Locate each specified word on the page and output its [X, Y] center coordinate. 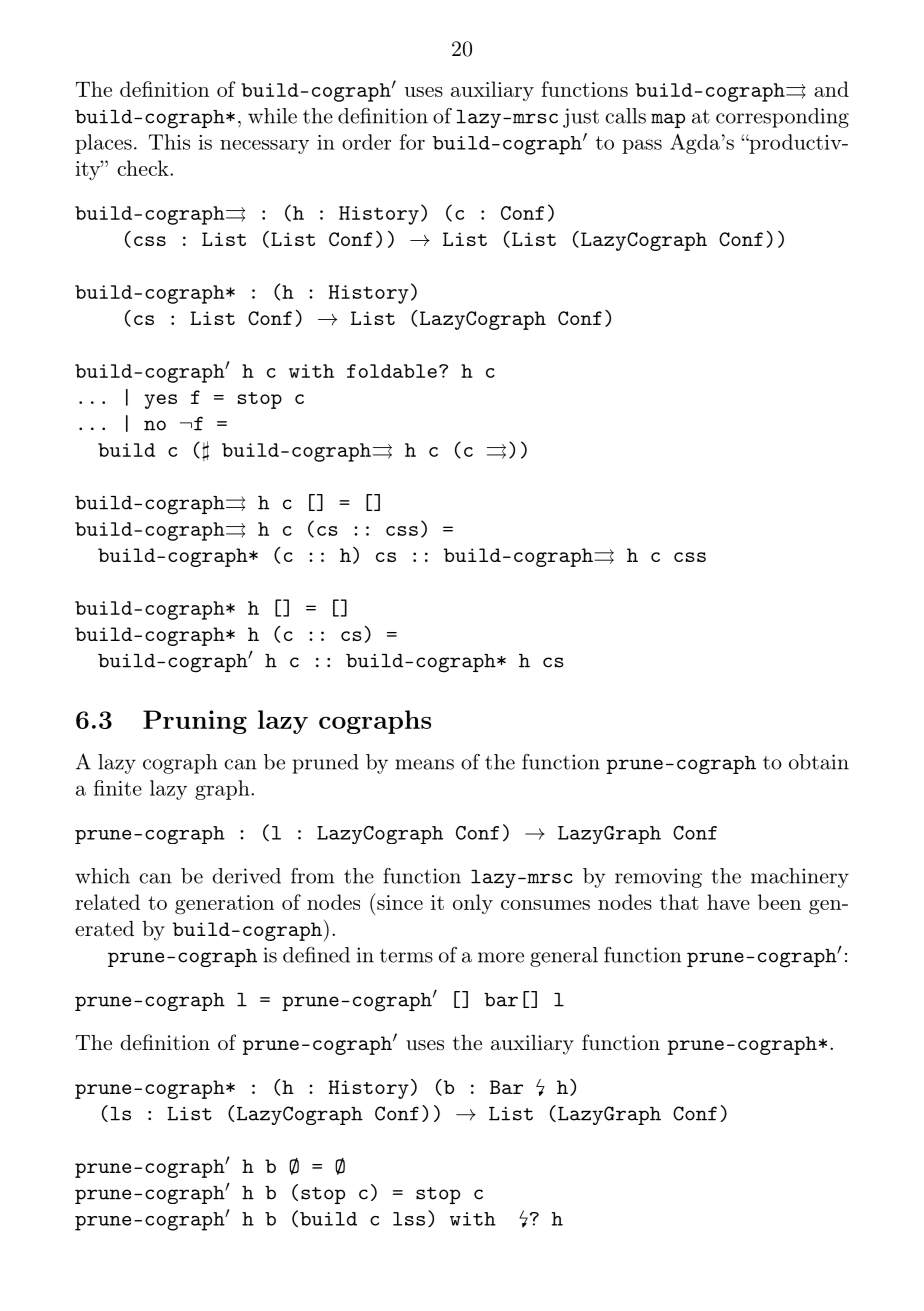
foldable [392, 371]
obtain [819, 762]
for [412, 142]
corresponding [782, 118]
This [169, 142]
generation [224, 905]
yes [160, 401]
